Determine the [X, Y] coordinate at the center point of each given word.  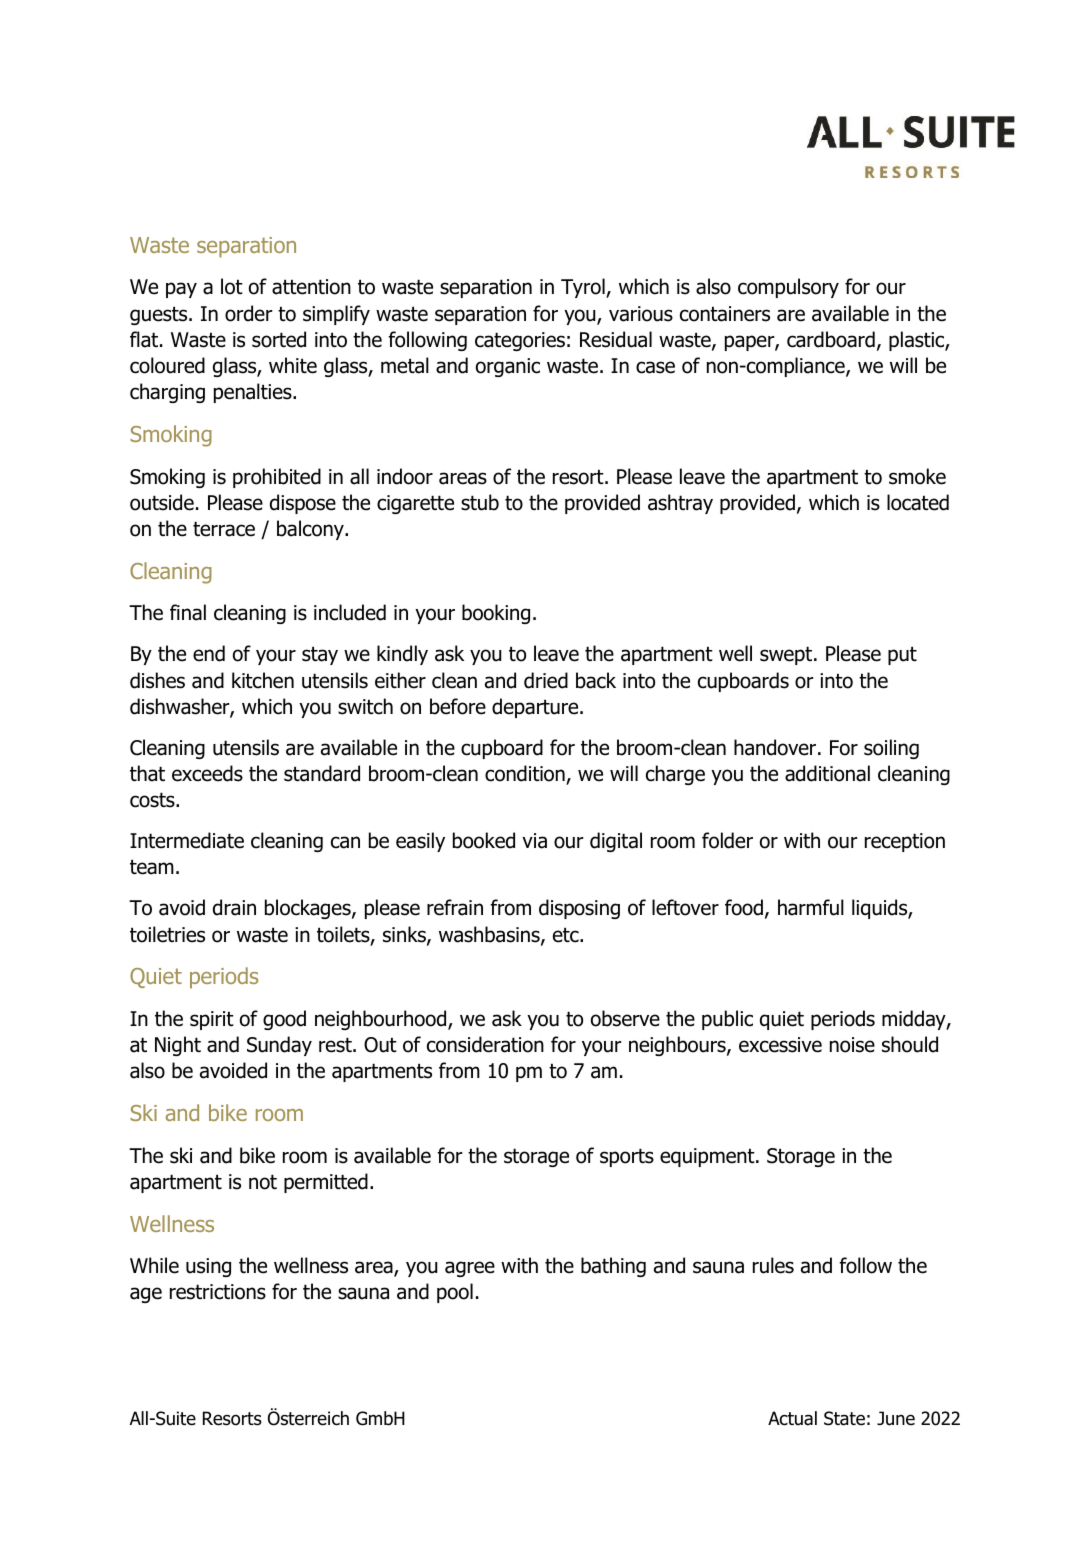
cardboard [831, 339]
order [248, 313]
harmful [811, 907]
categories [520, 341]
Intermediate [187, 840]
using [208, 1267]
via [534, 841]
